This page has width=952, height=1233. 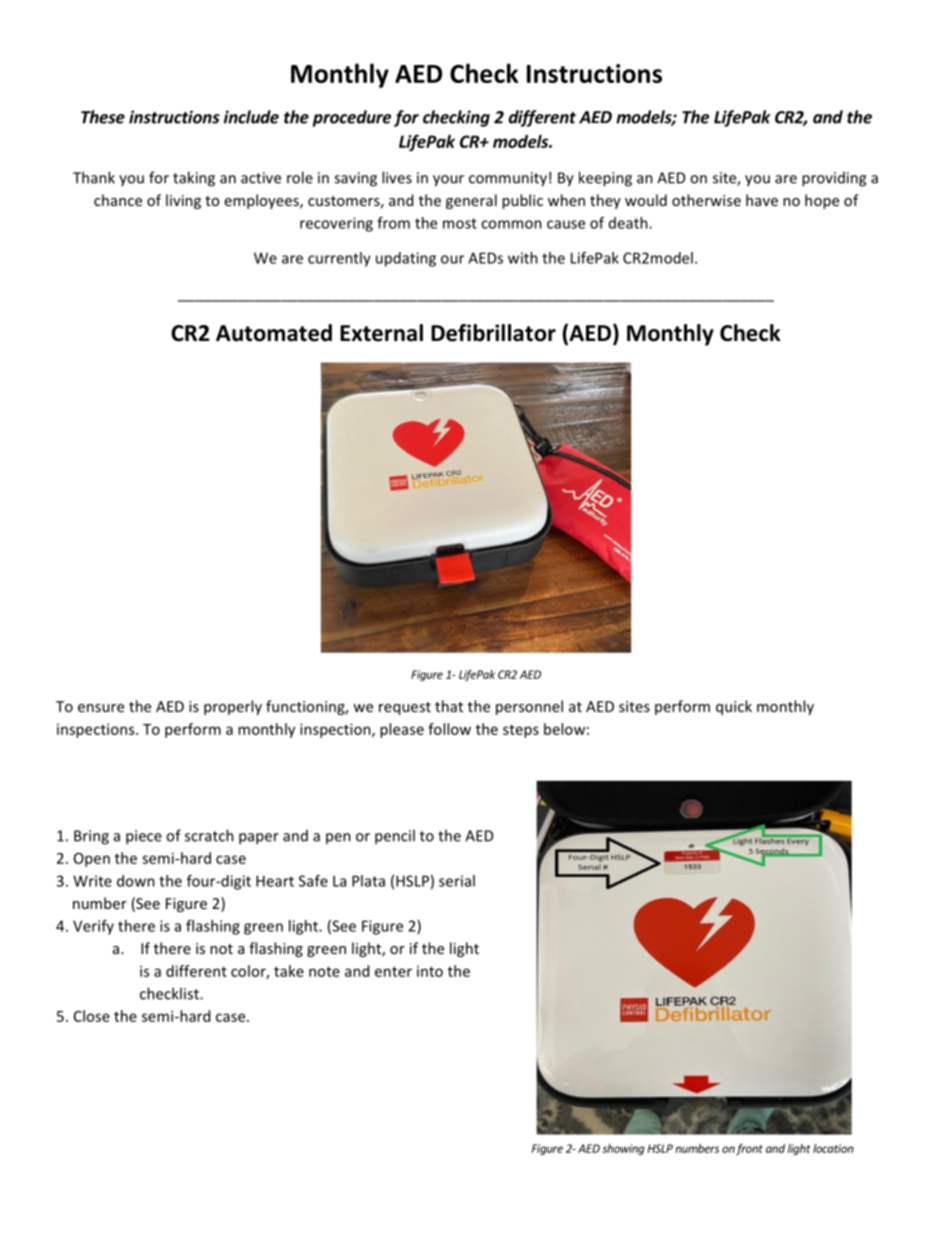 What do you see at coordinates (629, 223) in the page?
I see `death` at bounding box center [629, 223].
